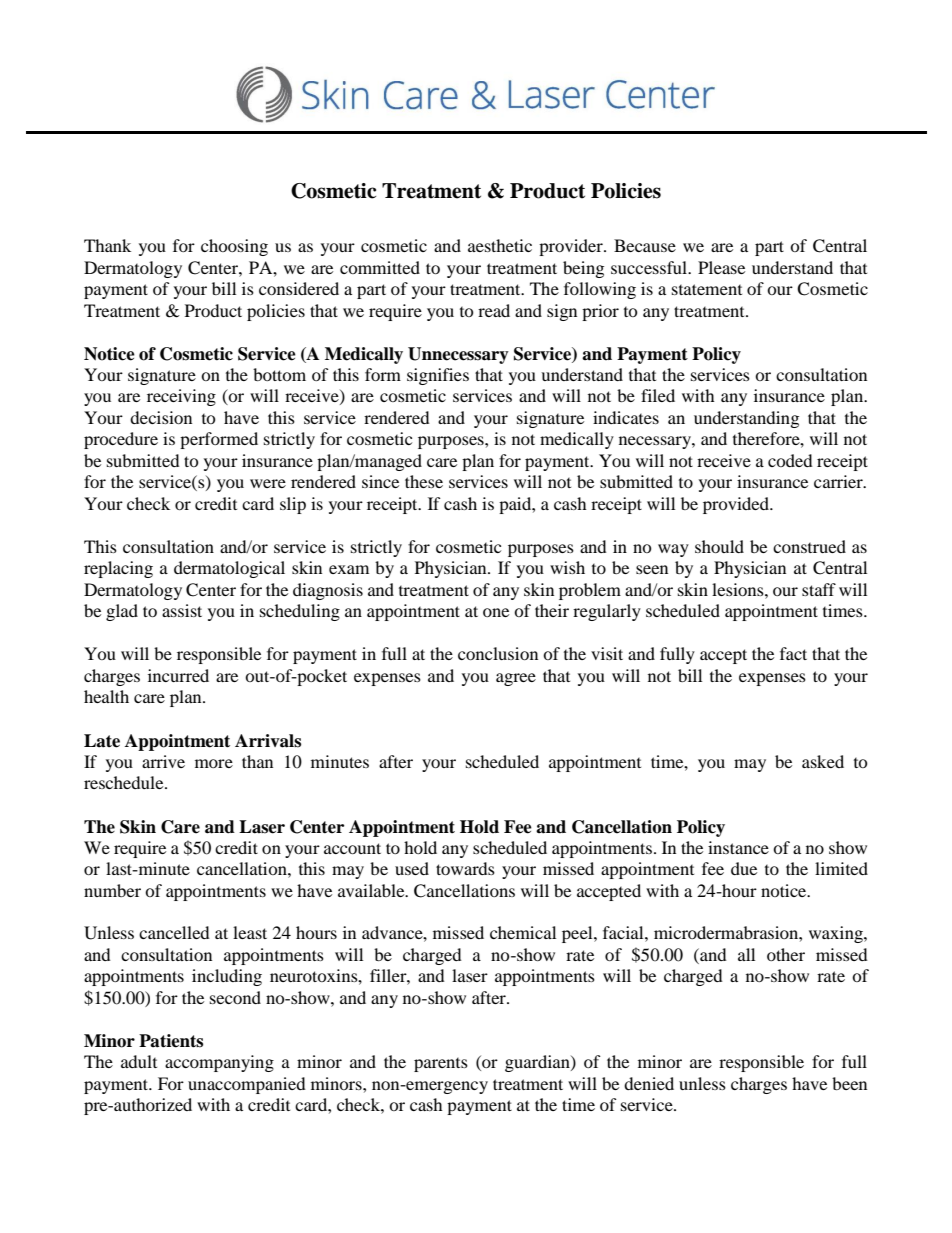  I want to click on cancelled, so click(174, 932).
